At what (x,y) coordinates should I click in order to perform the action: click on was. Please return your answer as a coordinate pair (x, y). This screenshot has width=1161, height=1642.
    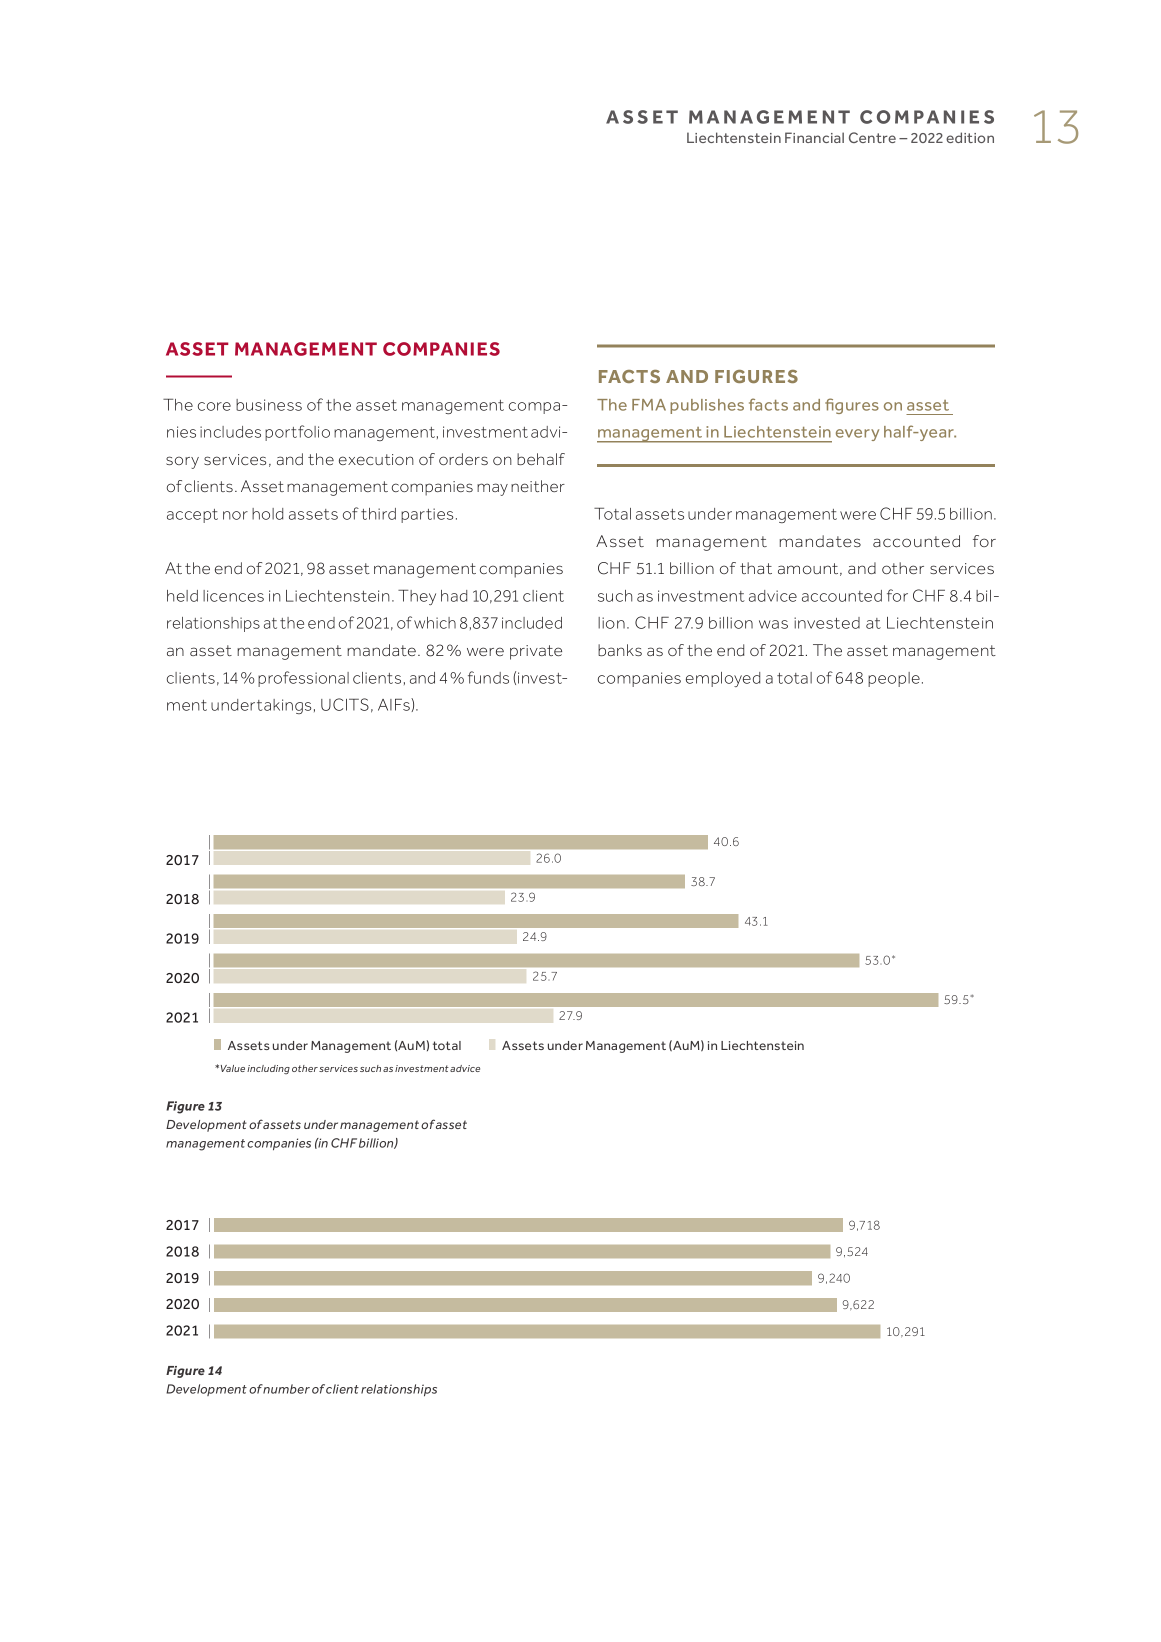
    Looking at the image, I should click on (773, 624).
